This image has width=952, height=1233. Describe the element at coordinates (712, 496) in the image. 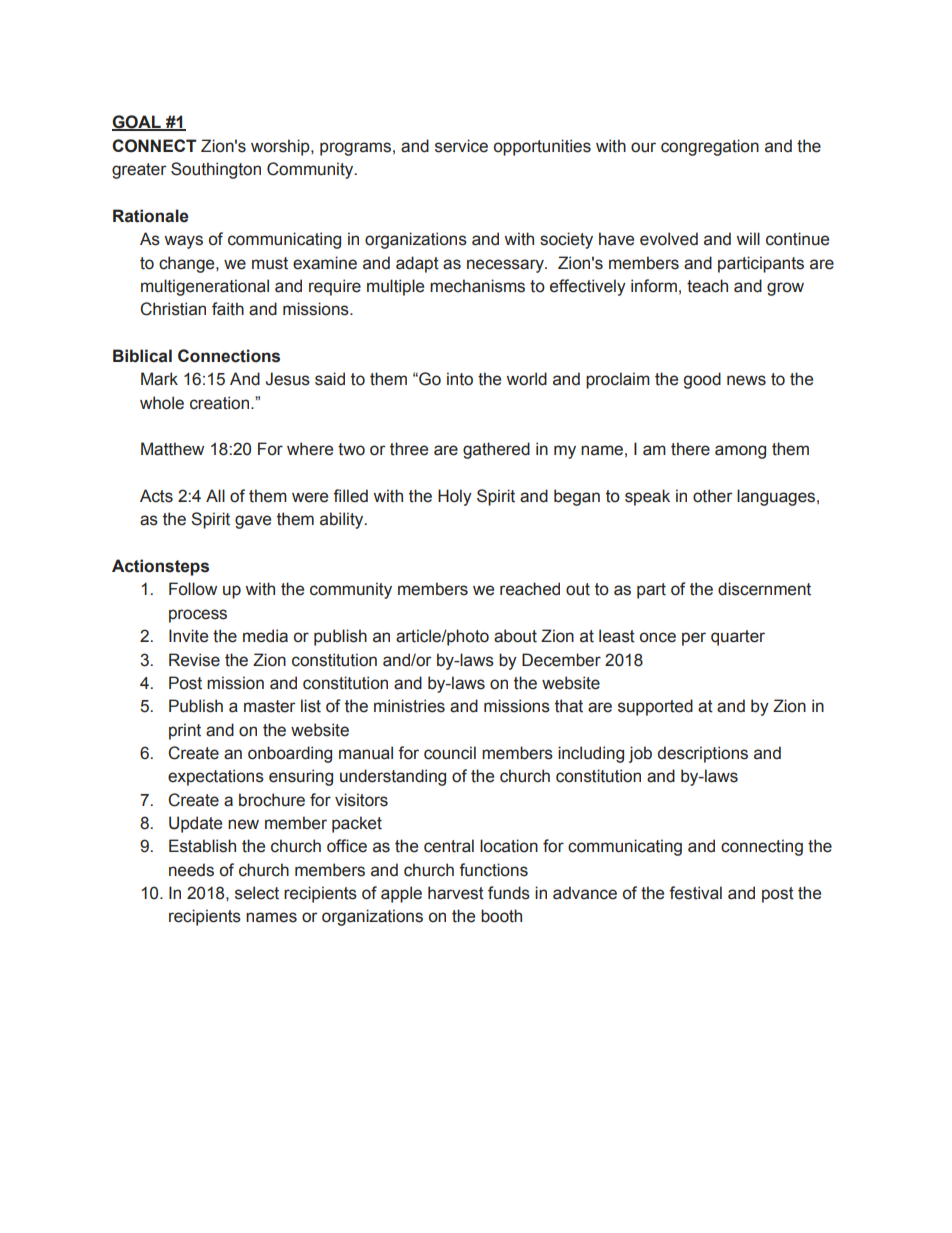

I see `other` at that location.
